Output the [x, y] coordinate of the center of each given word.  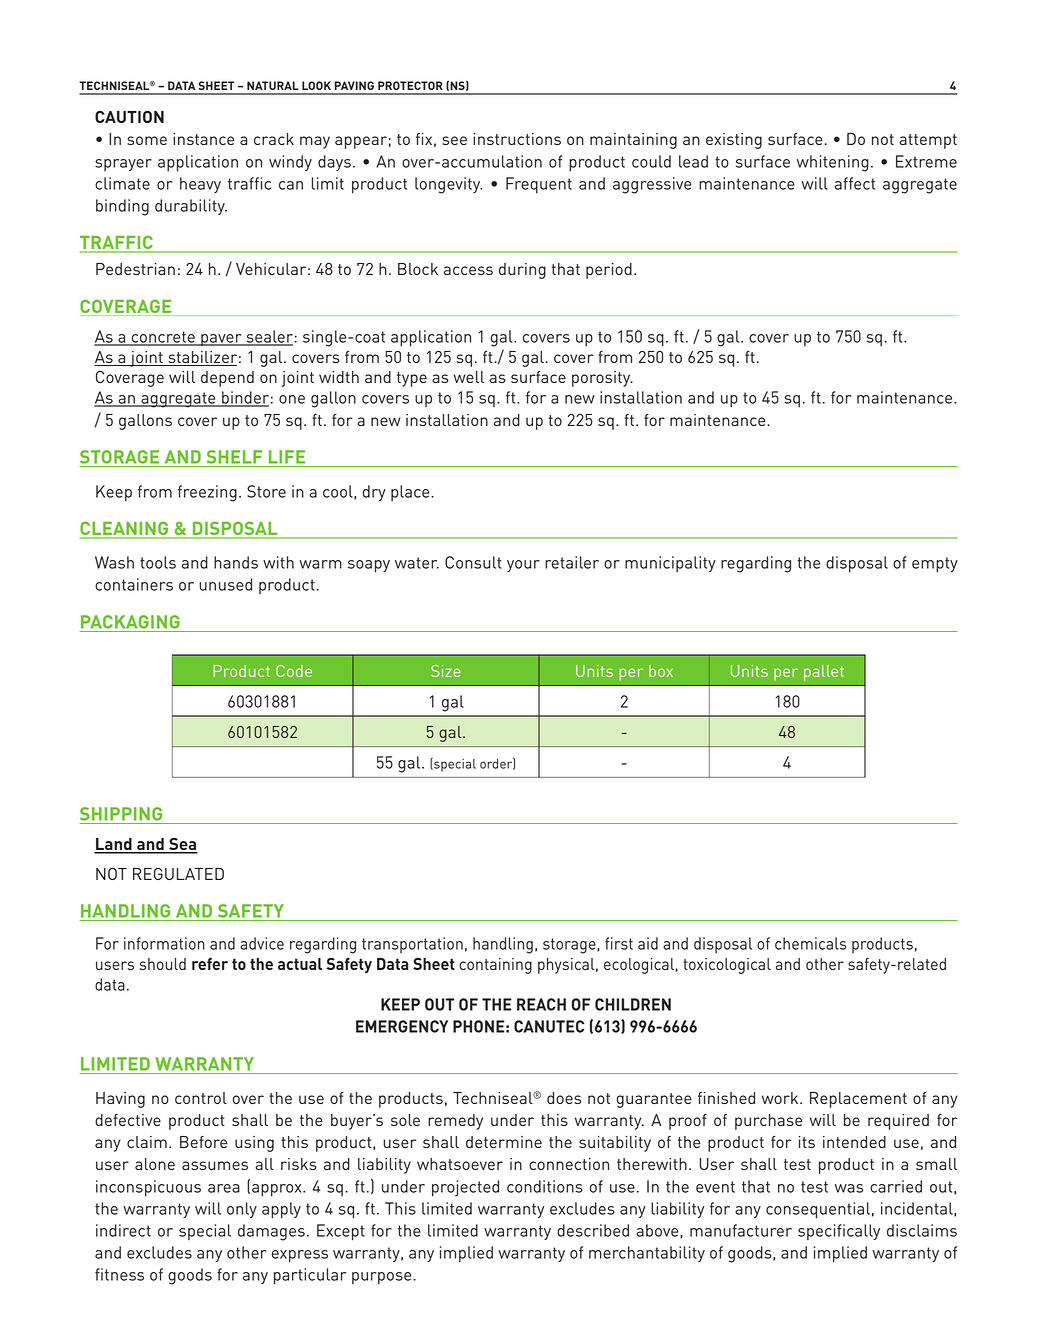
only [242, 1210]
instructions [517, 139]
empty [935, 565]
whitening [833, 163]
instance [203, 139]
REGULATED [178, 874]
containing [495, 966]
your [523, 566]
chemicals [810, 943]
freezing [207, 493]
